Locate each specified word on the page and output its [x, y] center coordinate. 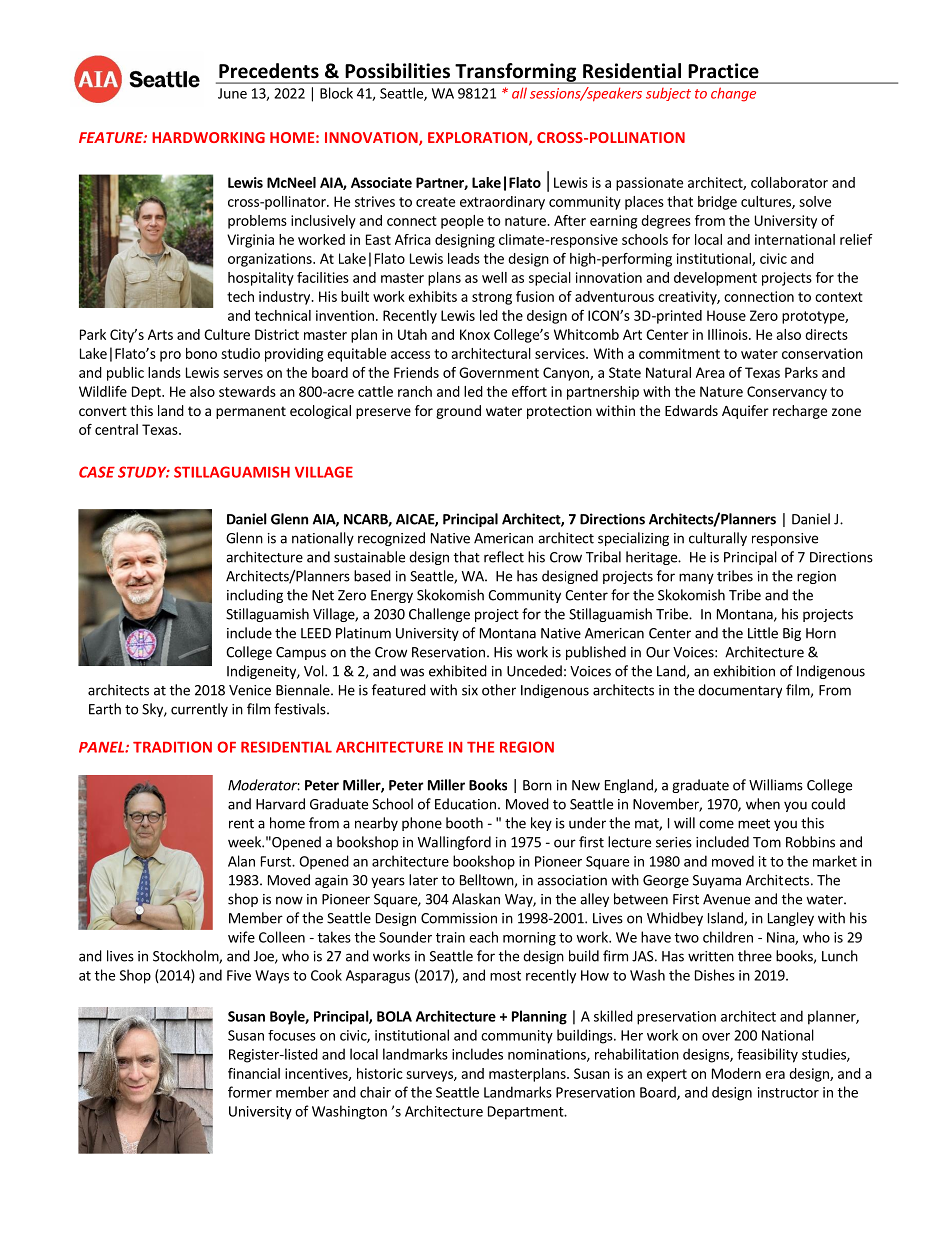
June [232, 93]
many [696, 578]
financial [254, 1073]
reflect [504, 557]
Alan [241, 861]
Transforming [516, 73]
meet [754, 824]
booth [464, 823]
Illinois [729, 334]
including [255, 596]
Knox [475, 334]
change [733, 94]
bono [201, 353]
